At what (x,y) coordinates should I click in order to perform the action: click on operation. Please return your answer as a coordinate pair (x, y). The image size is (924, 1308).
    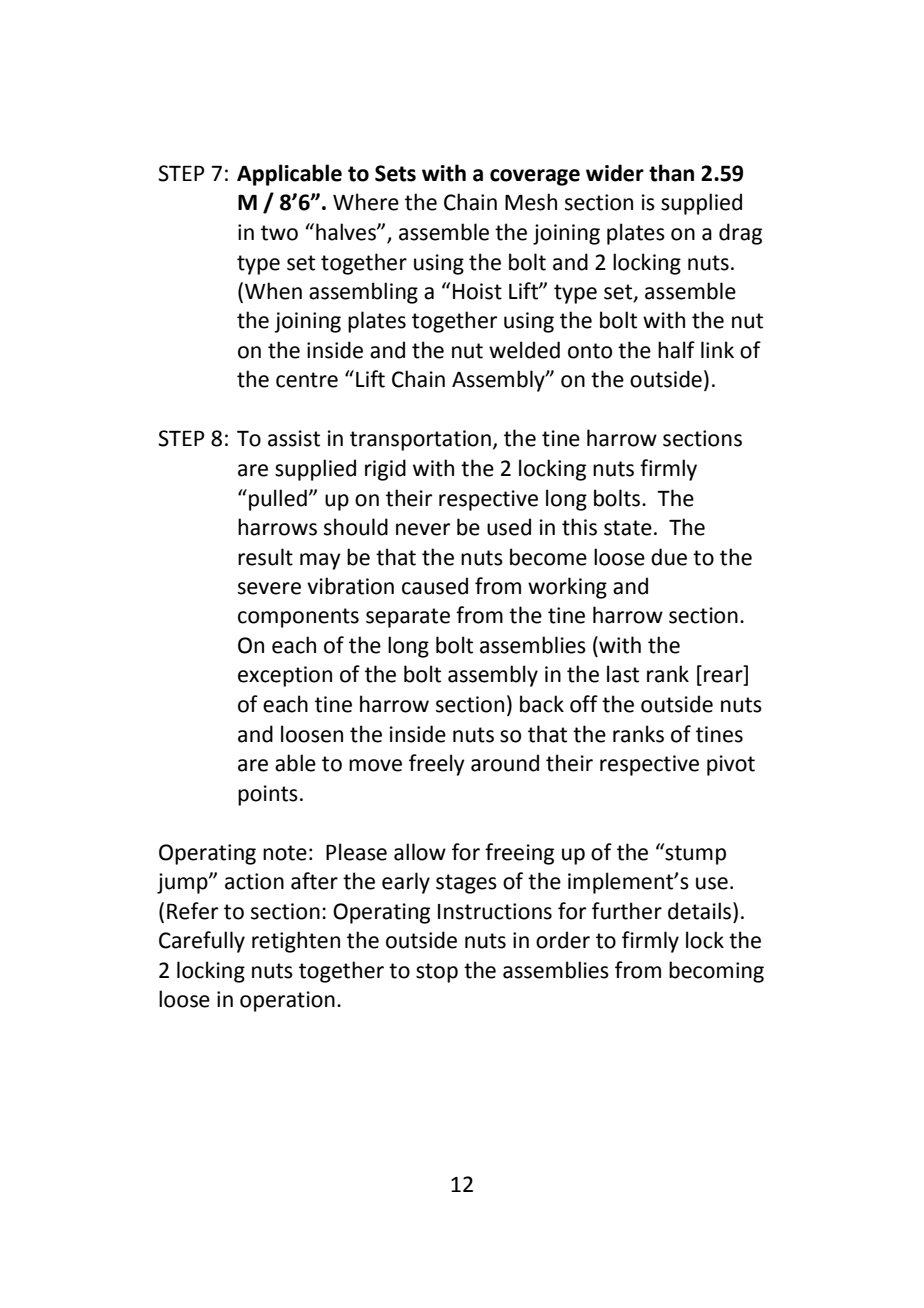
    Looking at the image, I should click on (287, 1001).
